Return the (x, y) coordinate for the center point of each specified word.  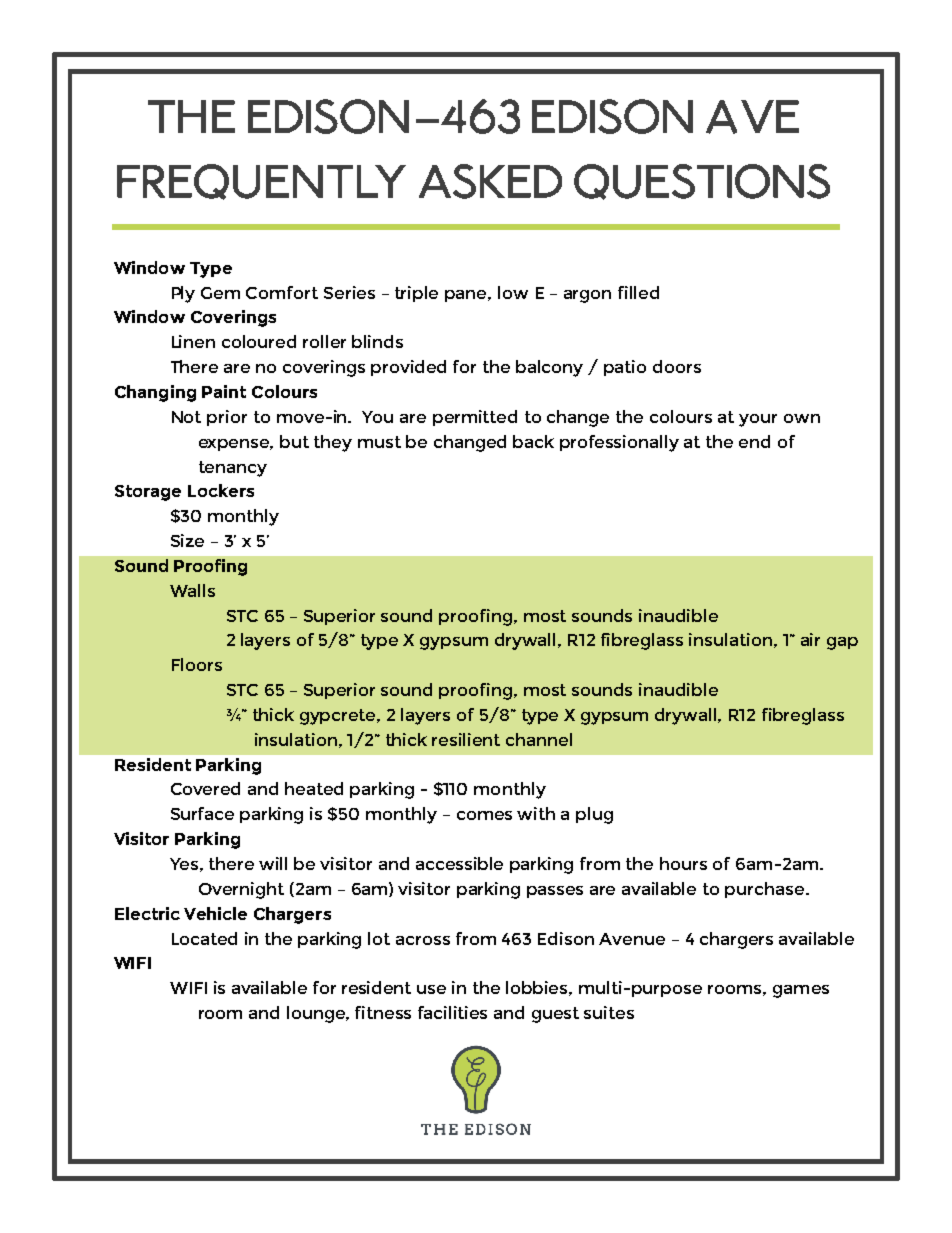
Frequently (261, 182)
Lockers (221, 490)
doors (677, 366)
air (810, 639)
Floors (197, 664)
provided (408, 368)
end (754, 441)
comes (484, 815)
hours (683, 863)
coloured (259, 341)
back (533, 441)
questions (702, 182)
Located (204, 938)
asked (490, 181)
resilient (466, 739)
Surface (202, 813)
